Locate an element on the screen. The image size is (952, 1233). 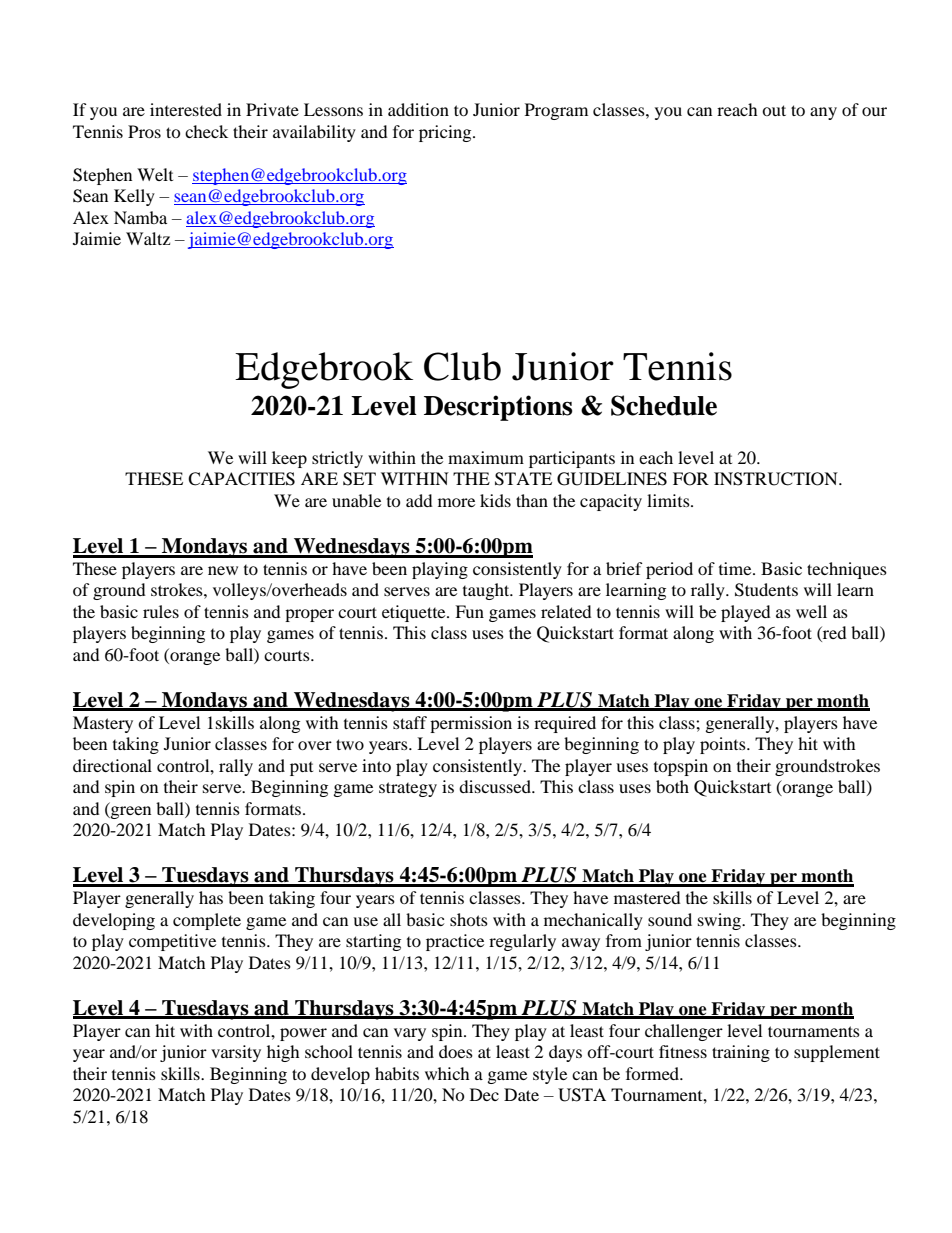
training is located at coordinates (741, 1053).
